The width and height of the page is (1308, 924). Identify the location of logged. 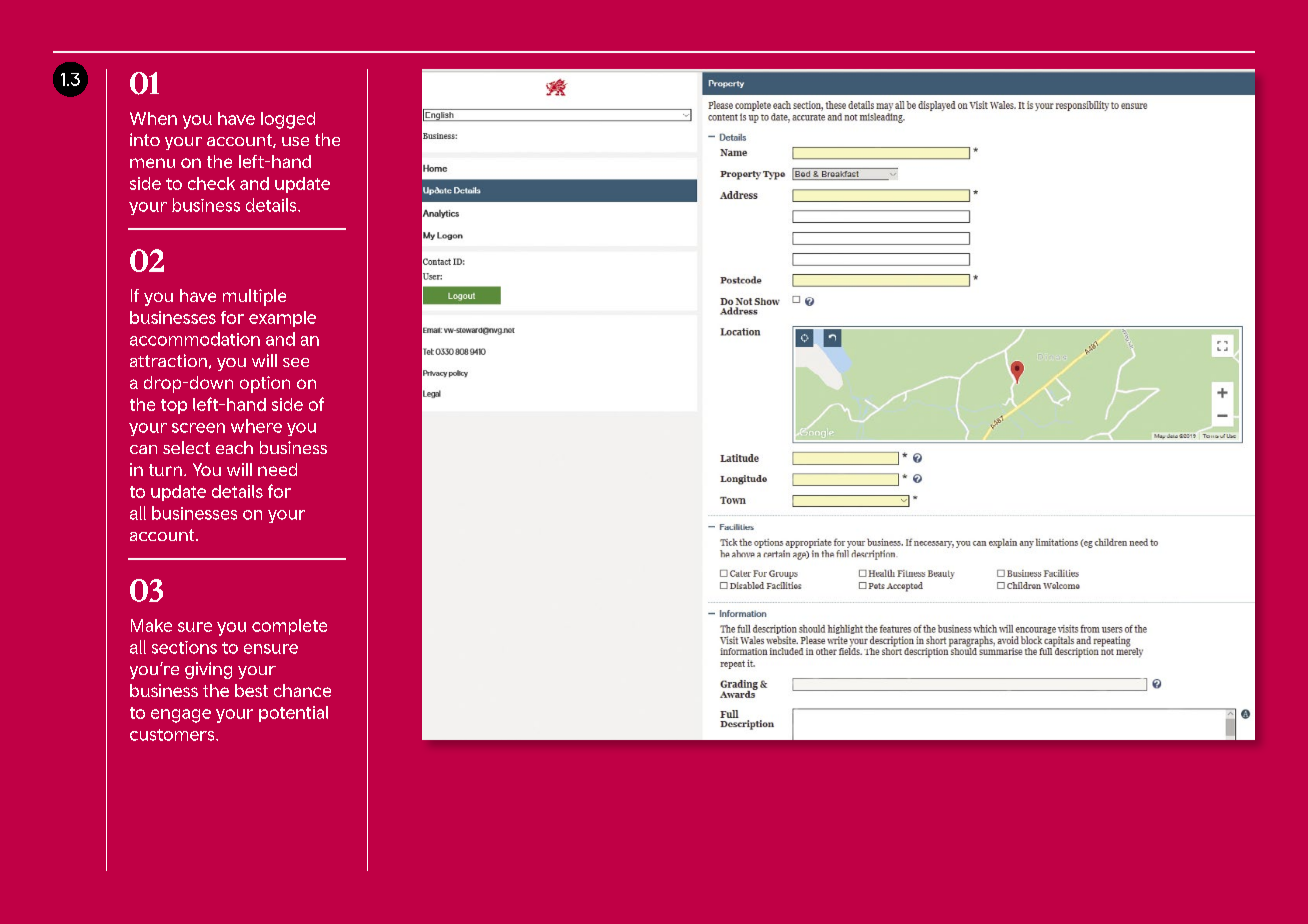
(288, 120).
